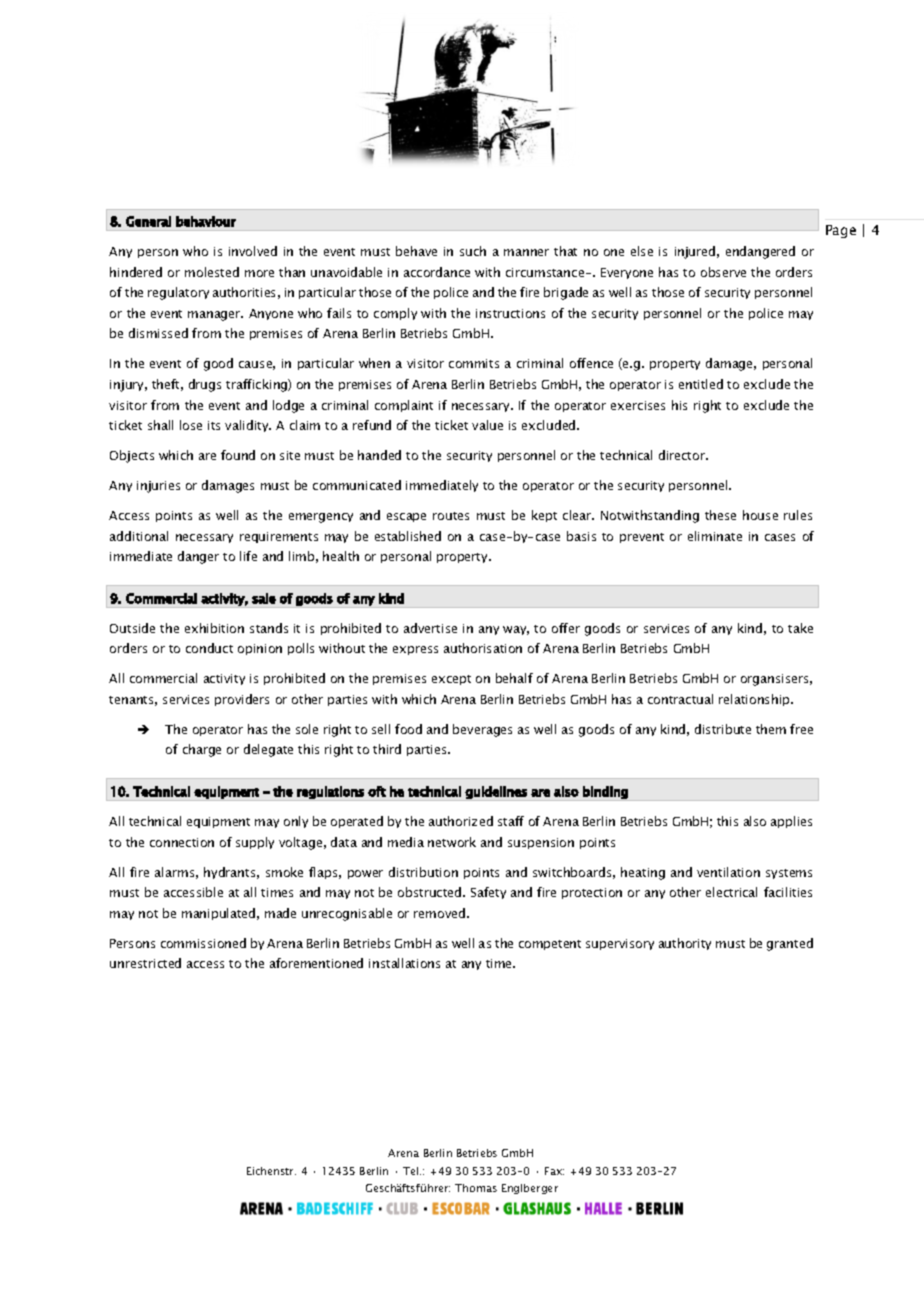 This screenshot has height=1308, width=924. What do you see at coordinates (248, 556) in the screenshot?
I see `life` at bounding box center [248, 556].
